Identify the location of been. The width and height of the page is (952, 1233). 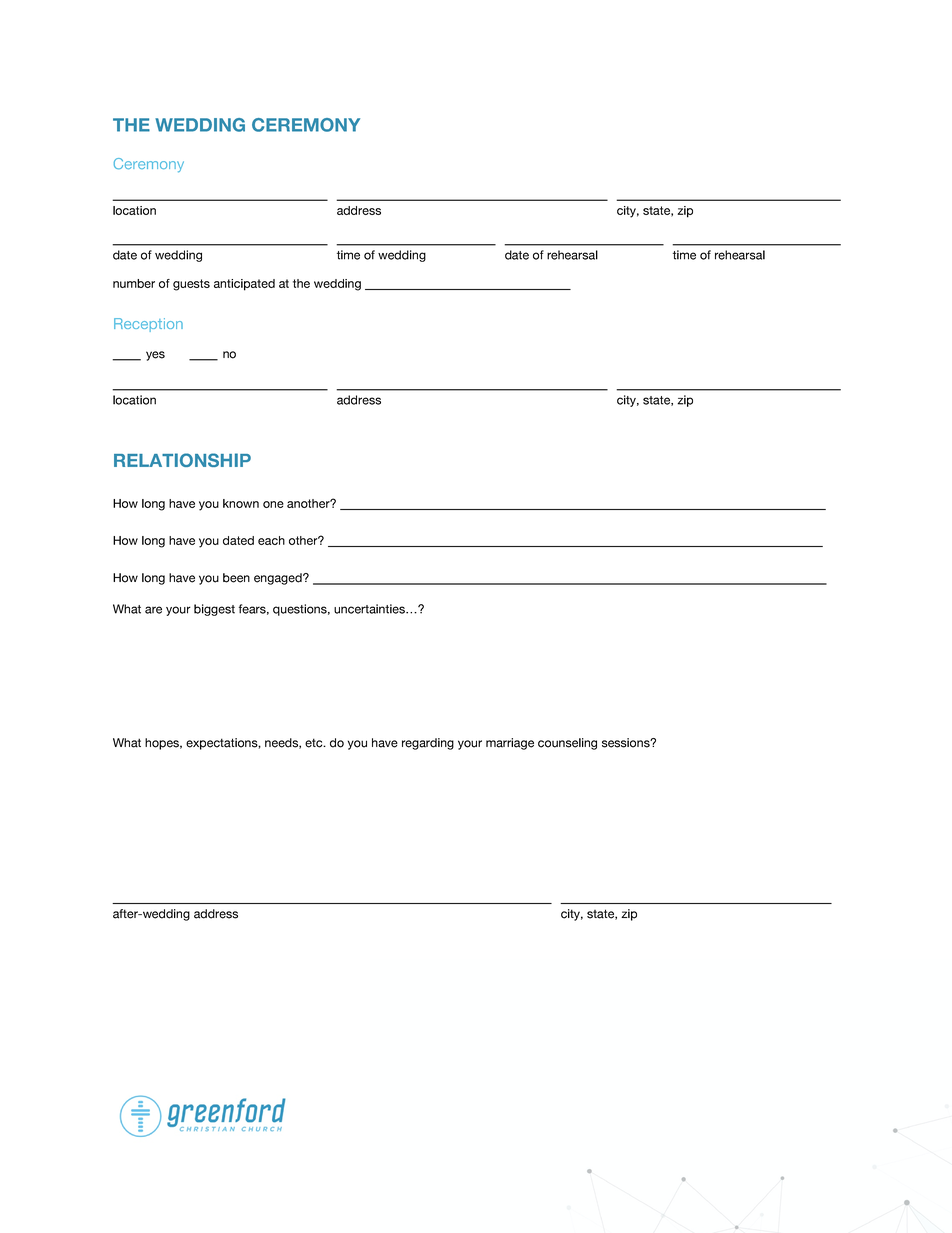
(236, 578).
